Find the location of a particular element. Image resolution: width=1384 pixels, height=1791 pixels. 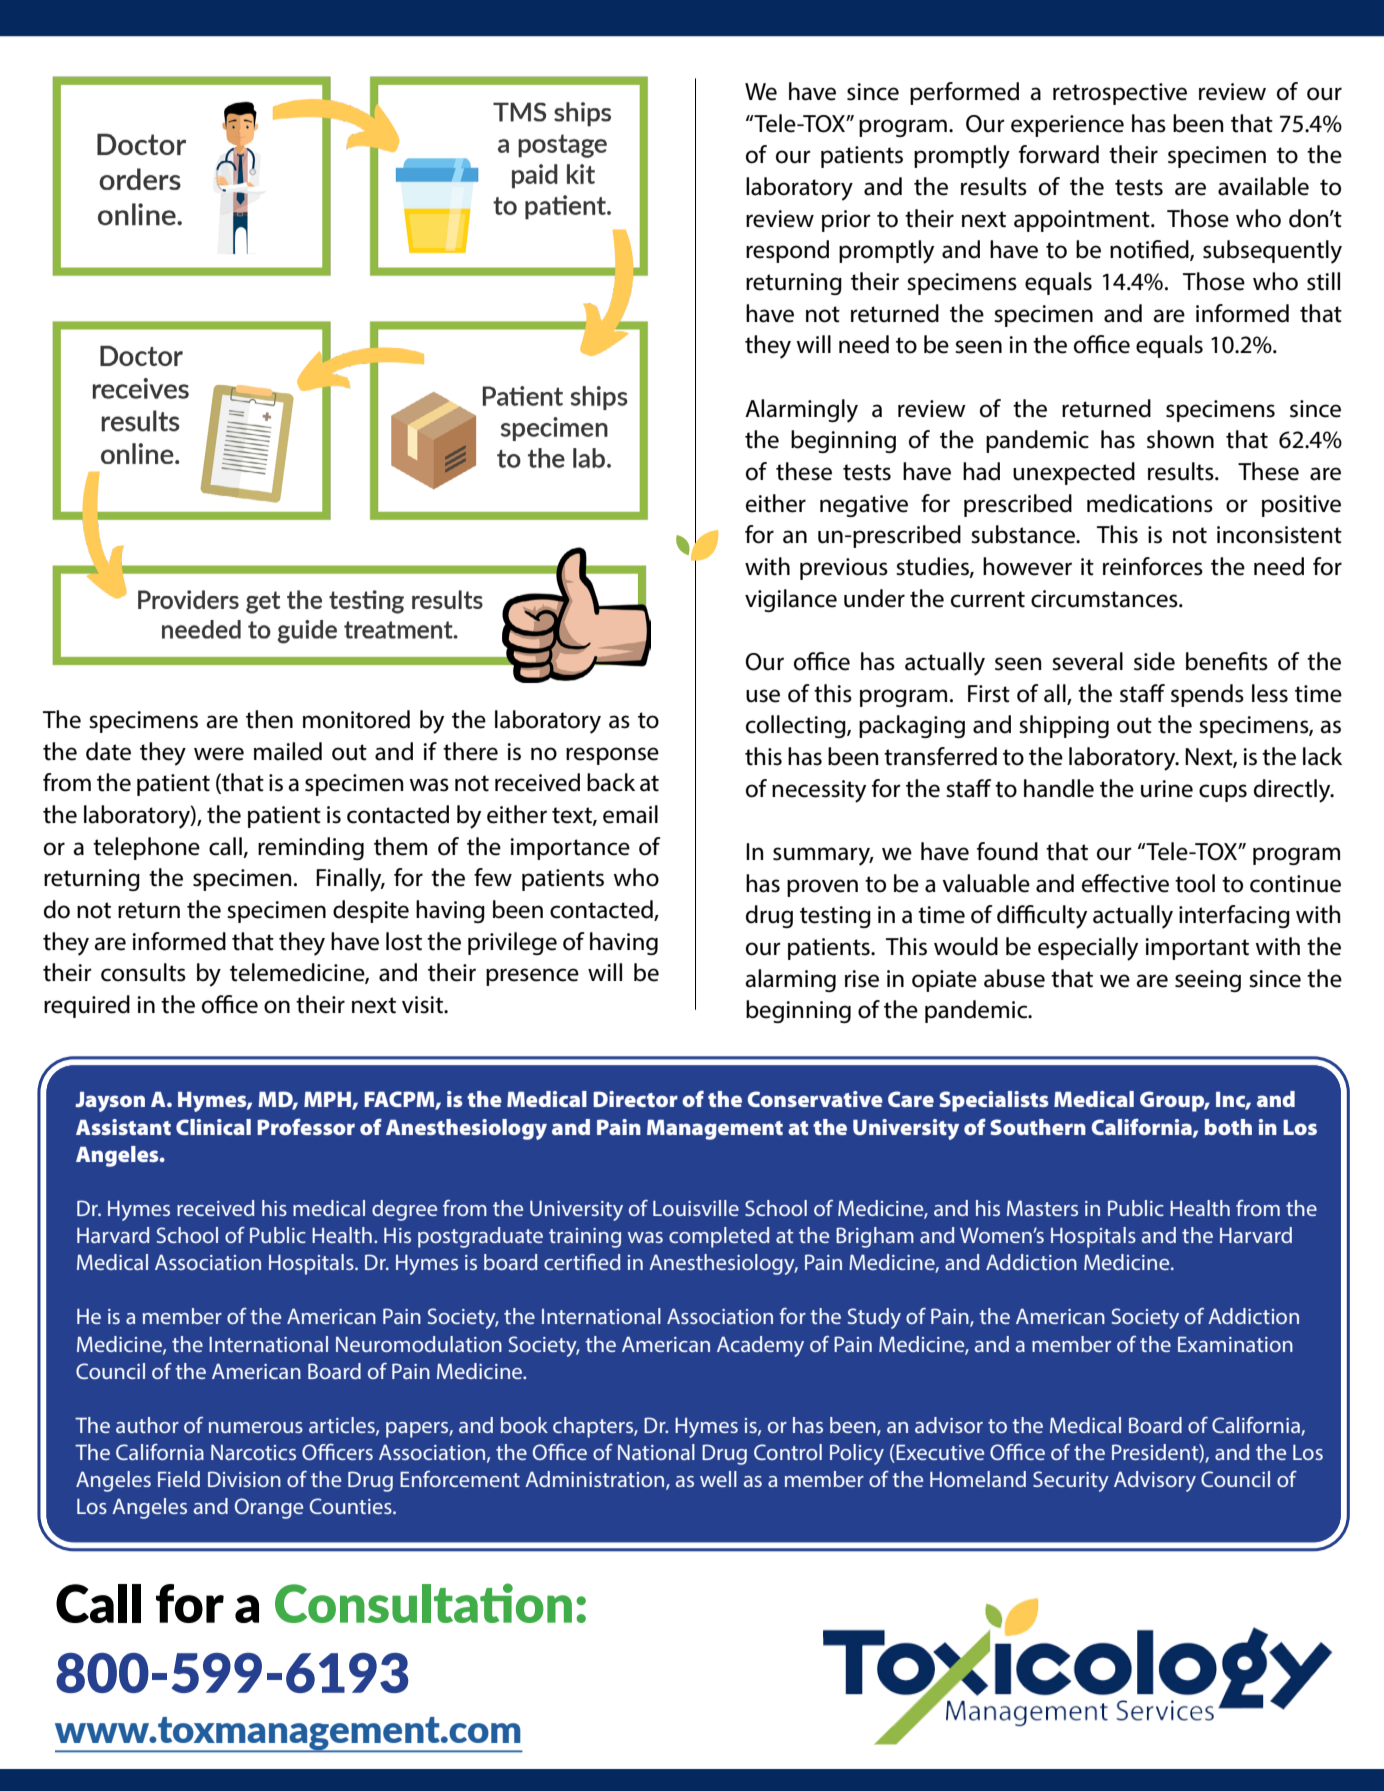

respond is located at coordinates (787, 251).
